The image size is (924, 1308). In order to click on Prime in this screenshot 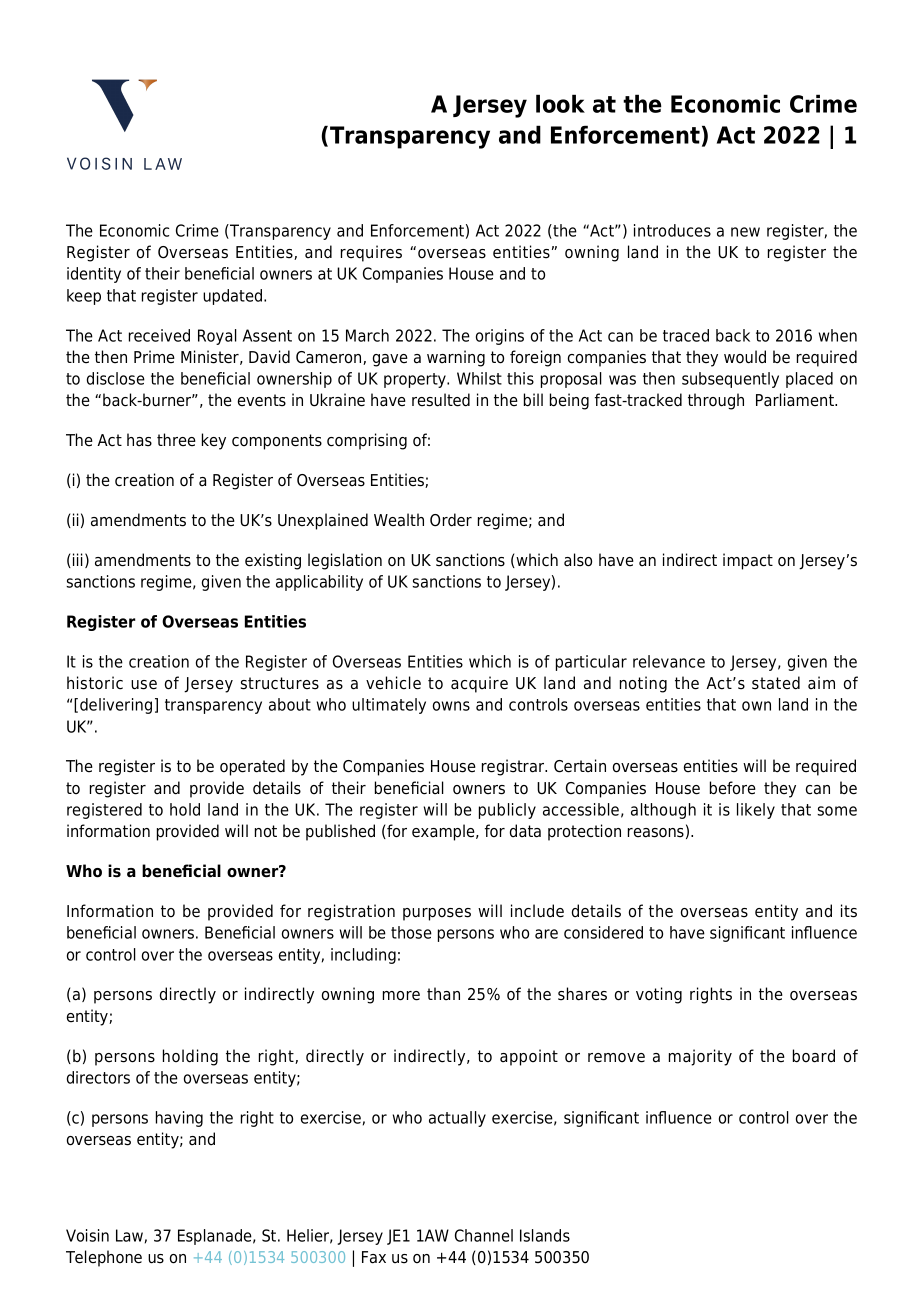, I will do `click(154, 357)`.
